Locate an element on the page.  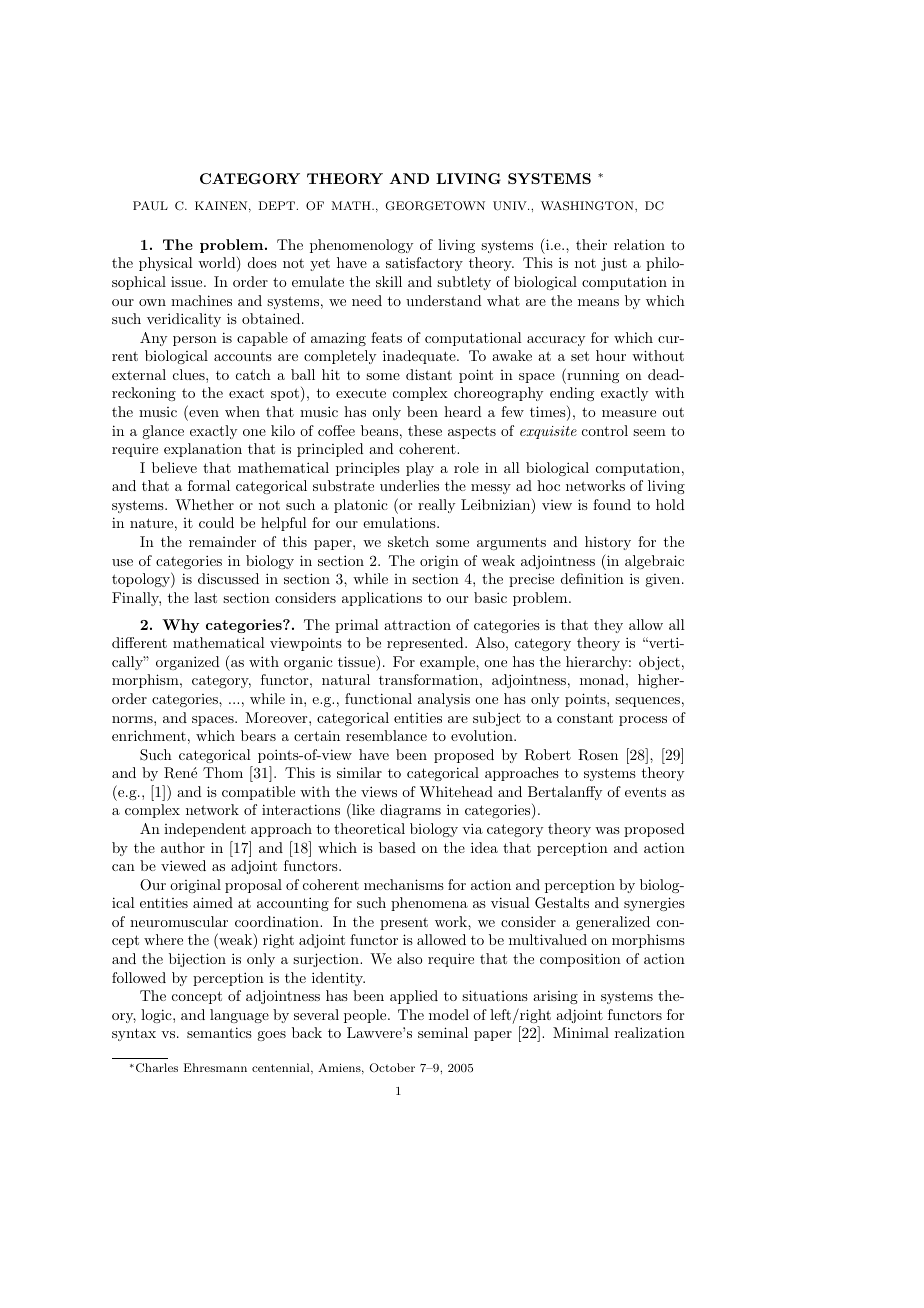
beans is located at coordinates (379, 430).
